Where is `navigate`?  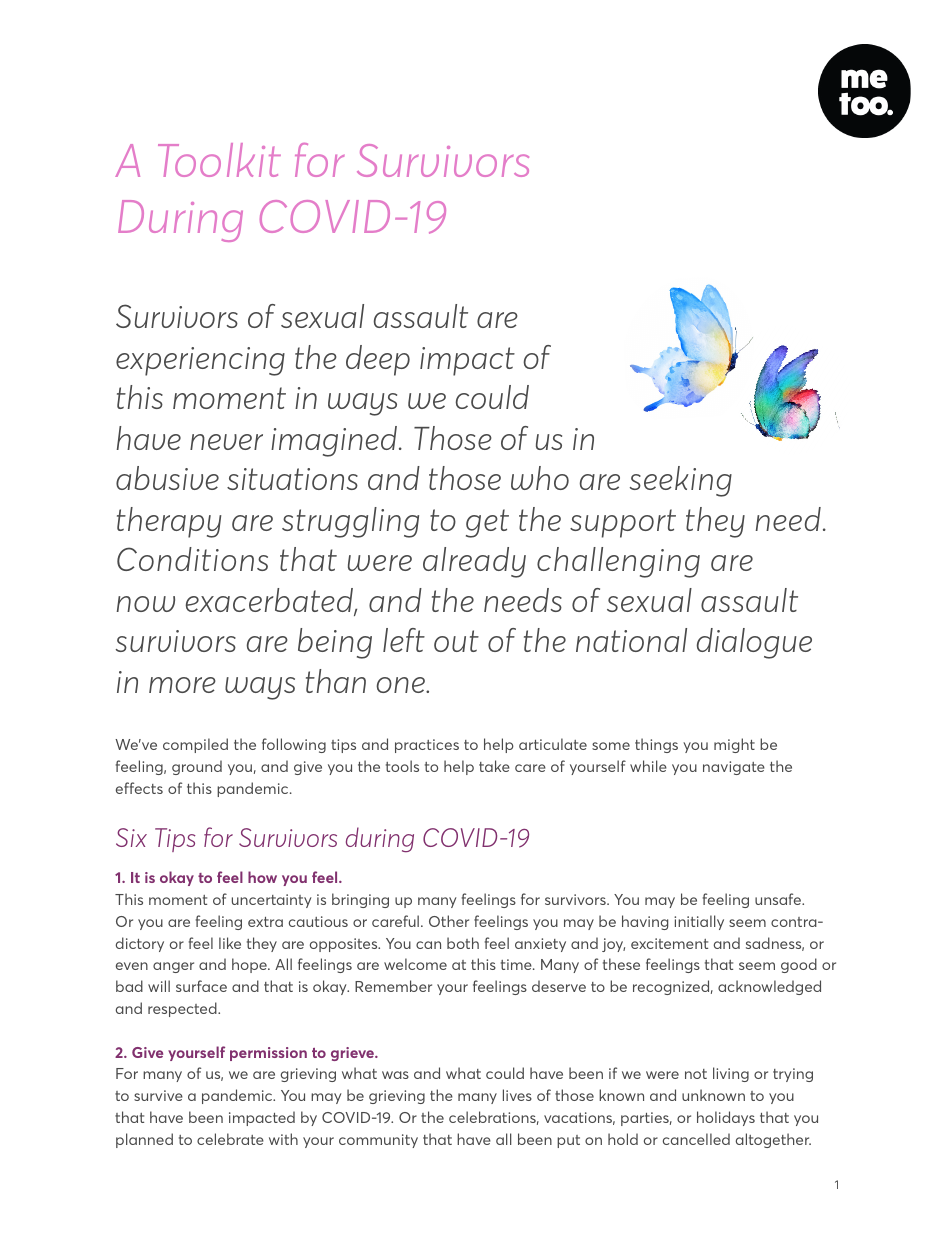
navigate is located at coordinates (734, 768).
